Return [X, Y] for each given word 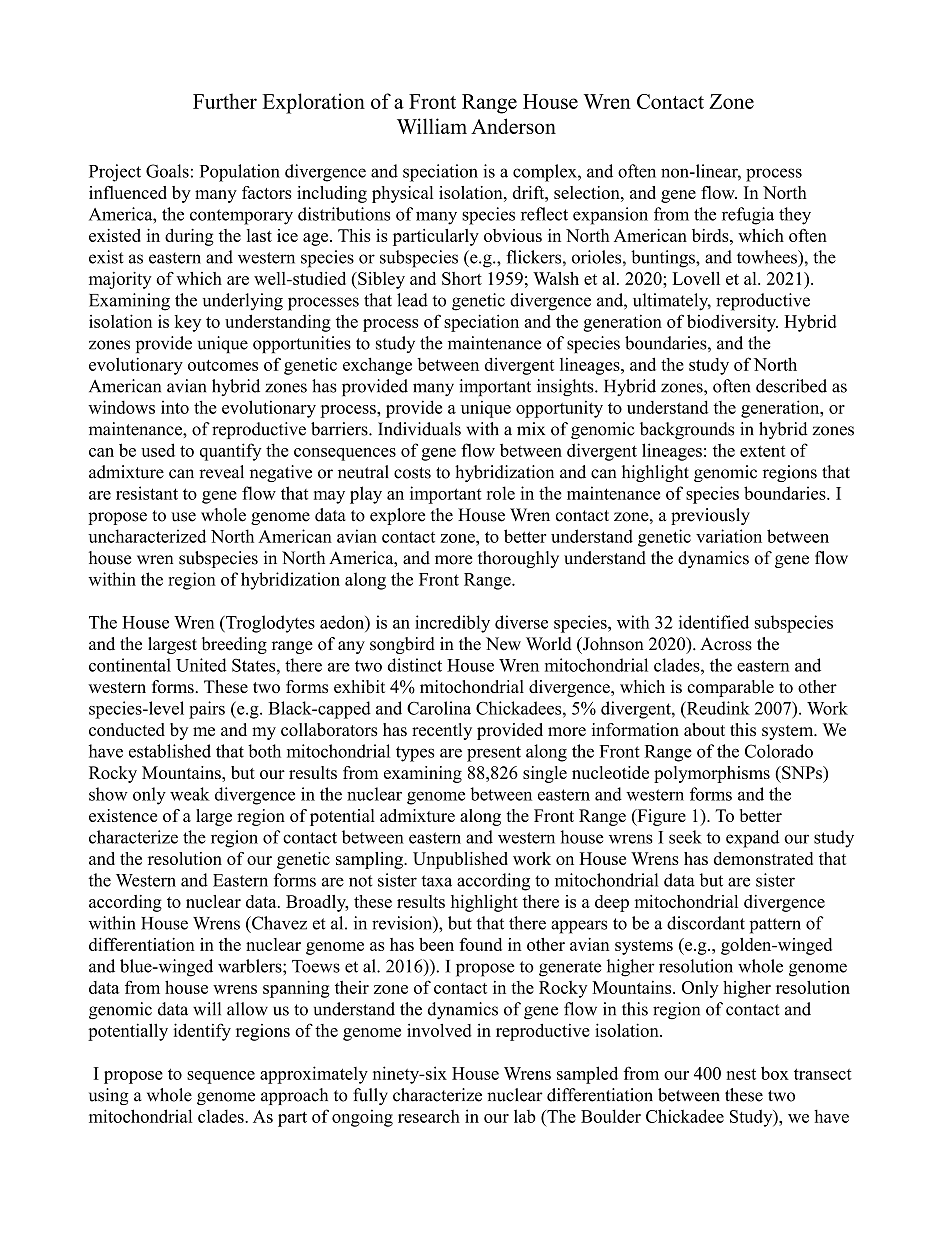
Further [225, 101]
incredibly [452, 624]
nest [741, 1074]
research [429, 1116]
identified [714, 622]
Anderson [513, 126]
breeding [234, 645]
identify [202, 1032]
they [795, 216]
